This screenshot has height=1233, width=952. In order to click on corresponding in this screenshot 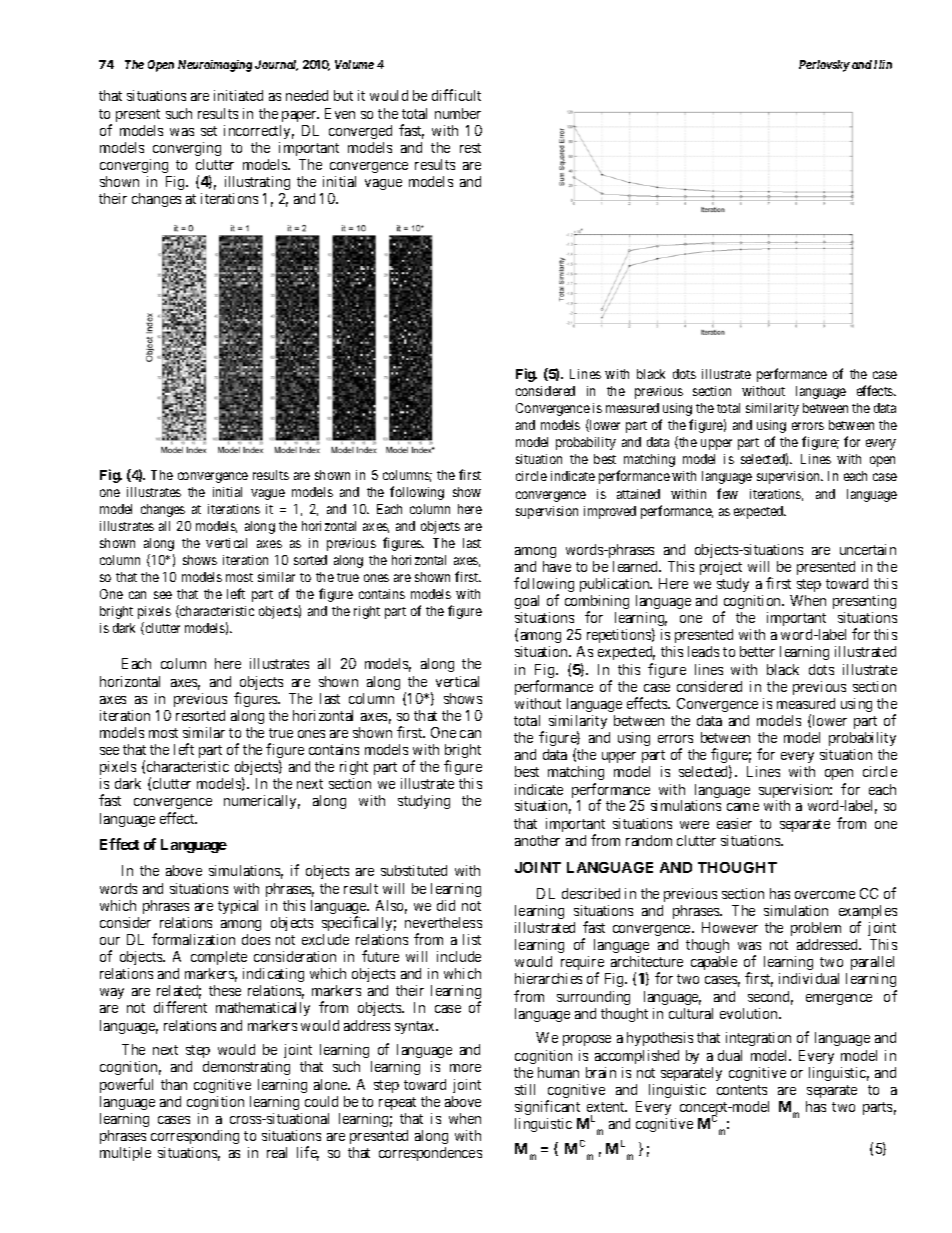, I will do `click(195, 1139)`.
